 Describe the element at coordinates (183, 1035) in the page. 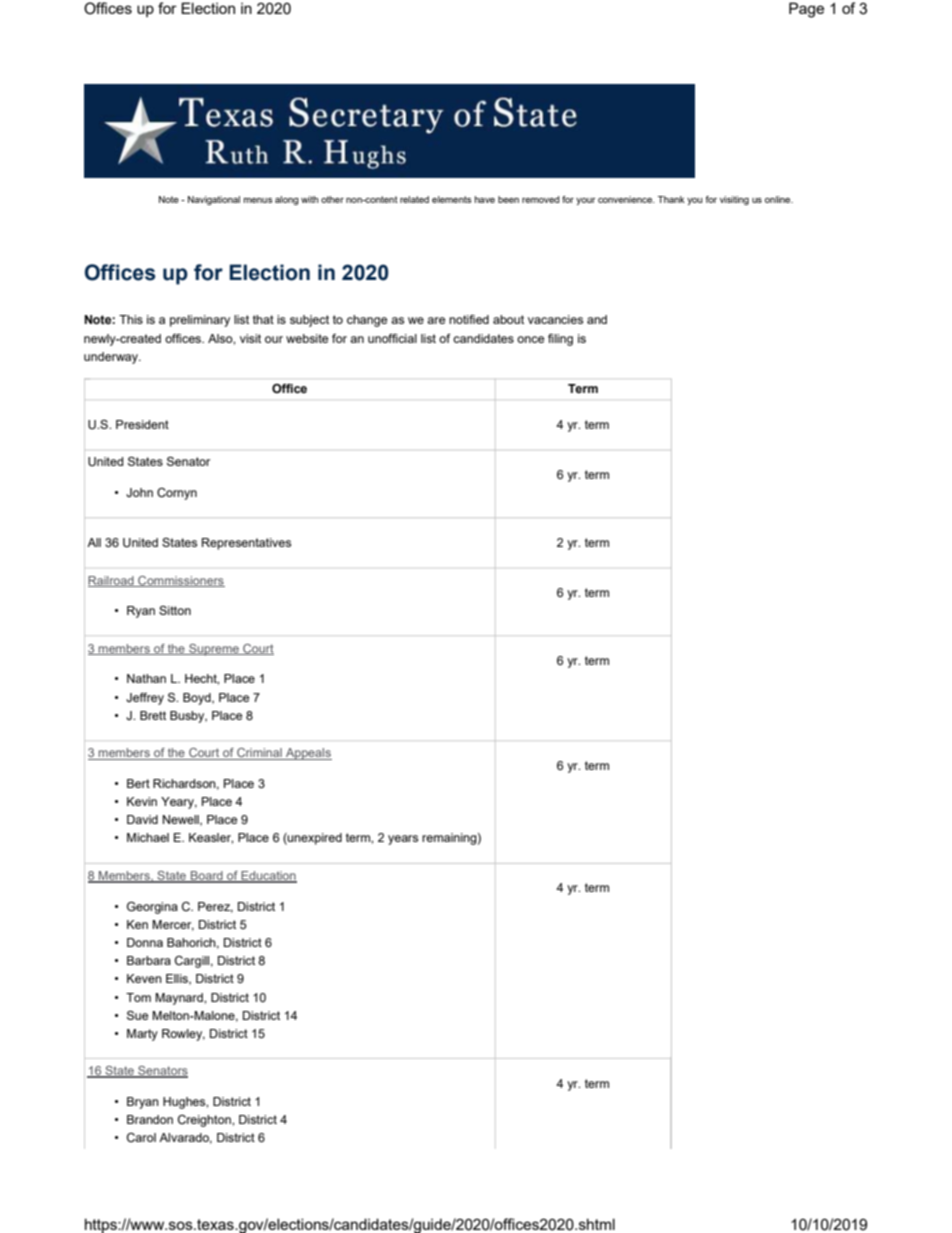

I see `Rowley` at that location.
